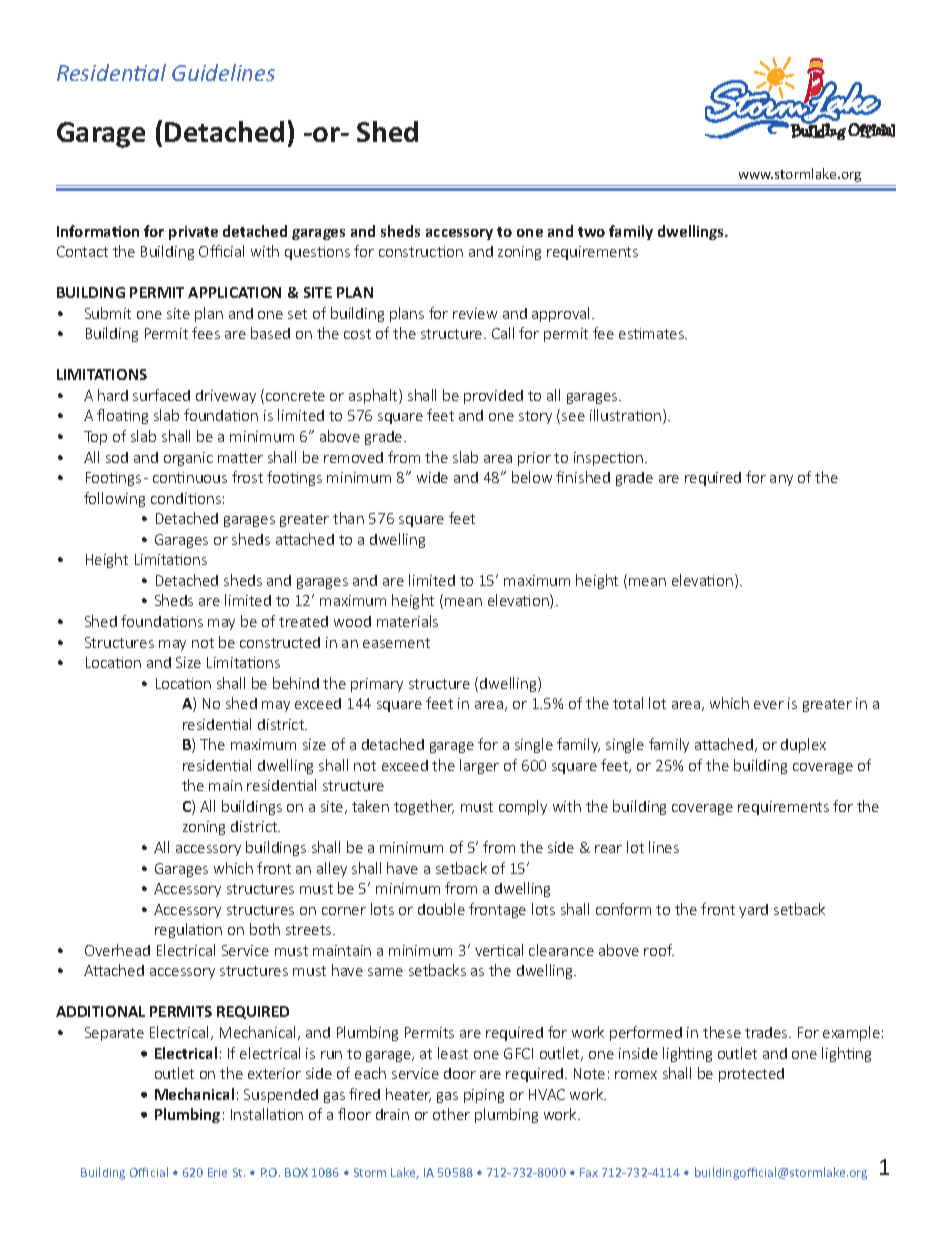  Describe the element at coordinates (479, 766) in the screenshot. I see `larger` at that location.
